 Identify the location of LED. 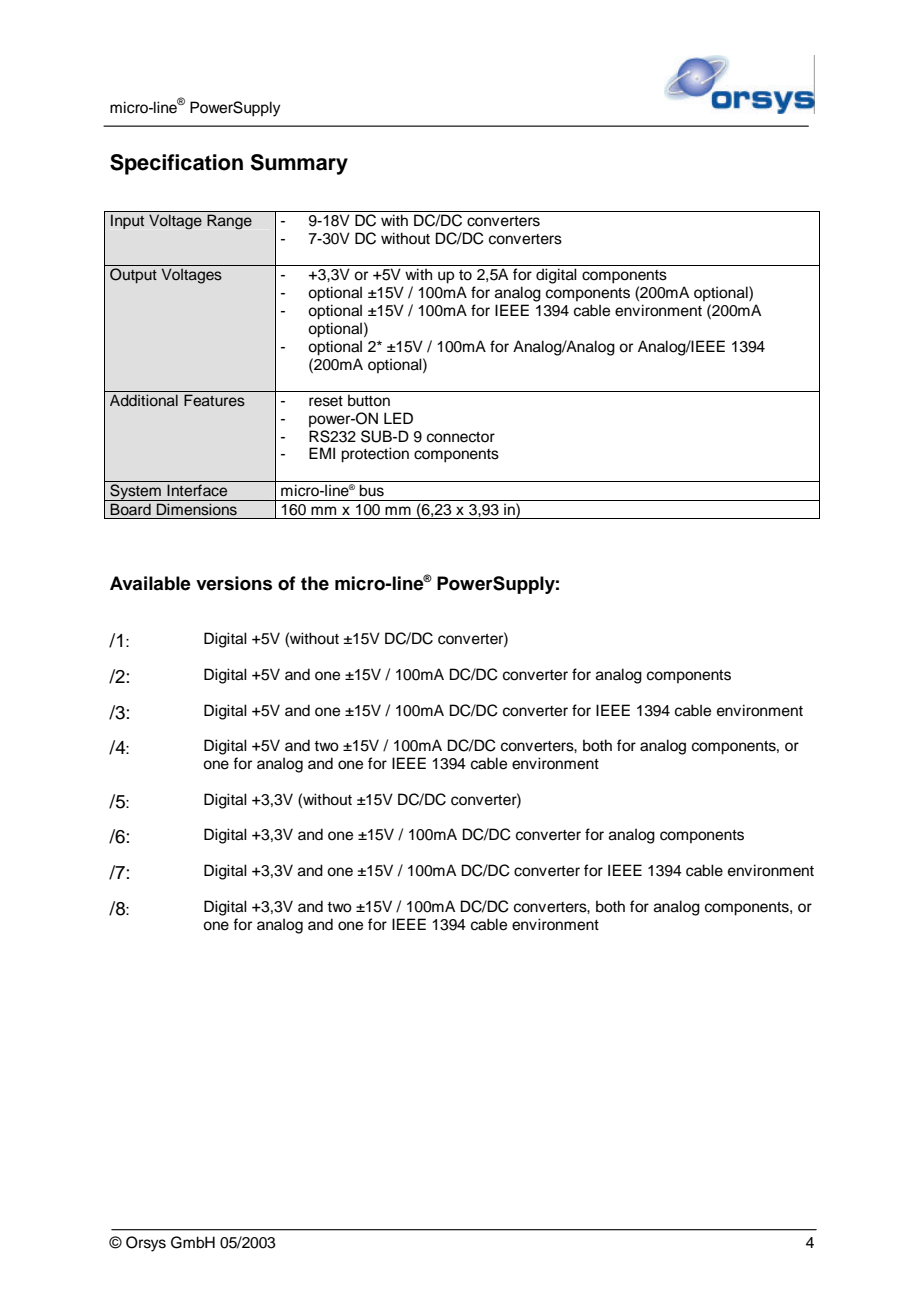
(398, 418).
